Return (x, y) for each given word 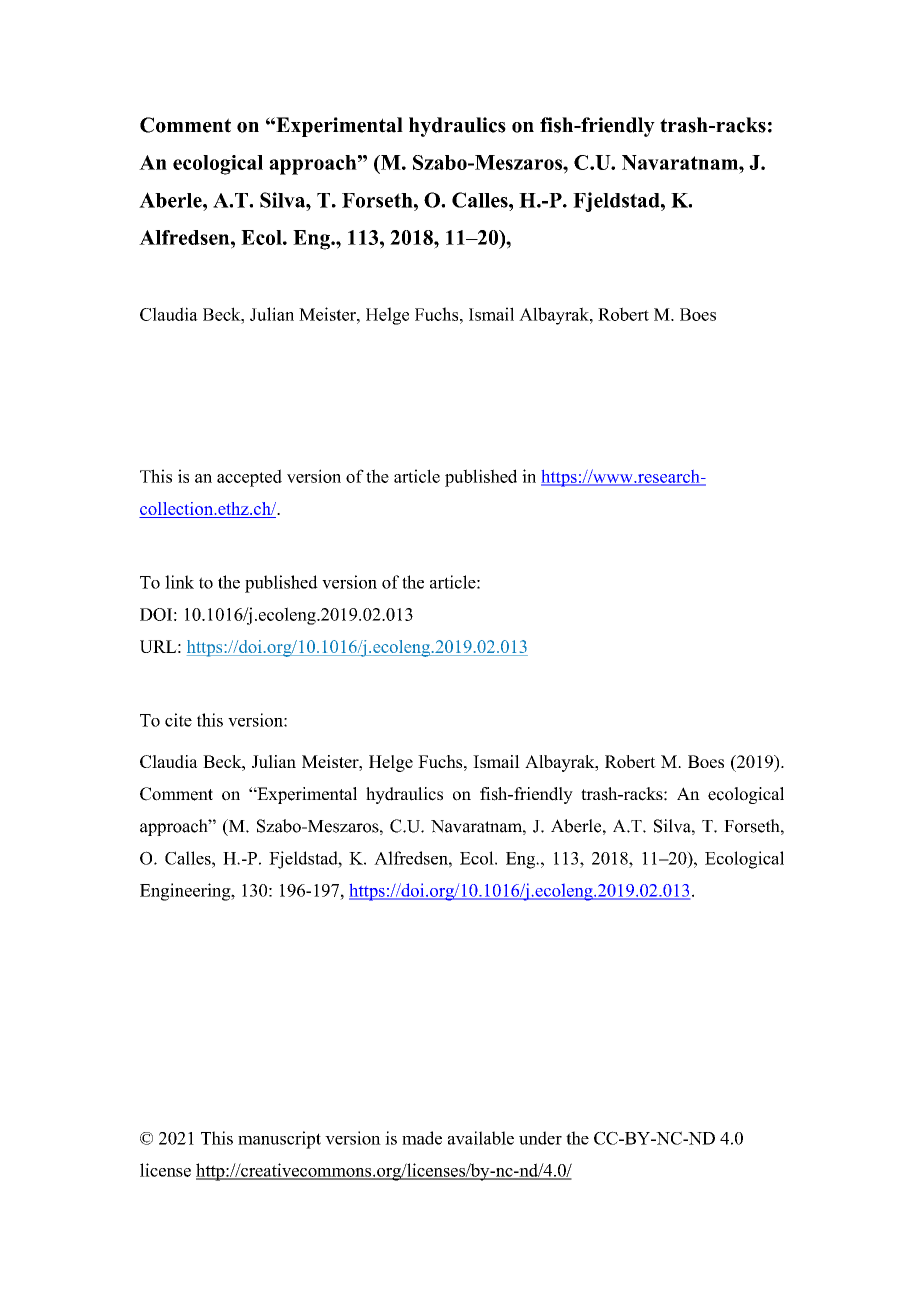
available (481, 1138)
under (540, 1138)
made (422, 1138)
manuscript (279, 1140)
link (179, 582)
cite (178, 720)
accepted (249, 478)
